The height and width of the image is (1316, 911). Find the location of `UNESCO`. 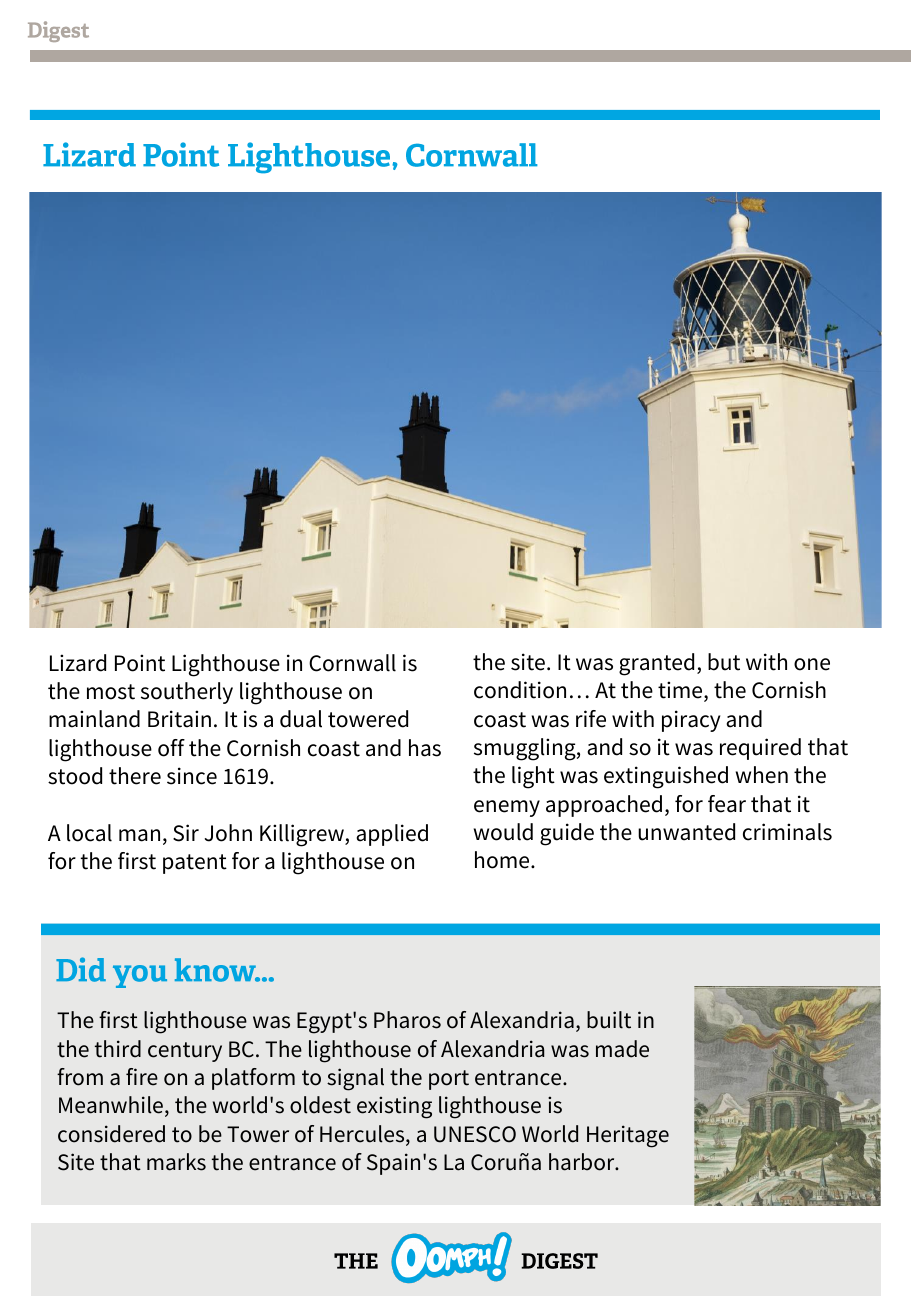

UNESCO is located at coordinates (475, 1134).
